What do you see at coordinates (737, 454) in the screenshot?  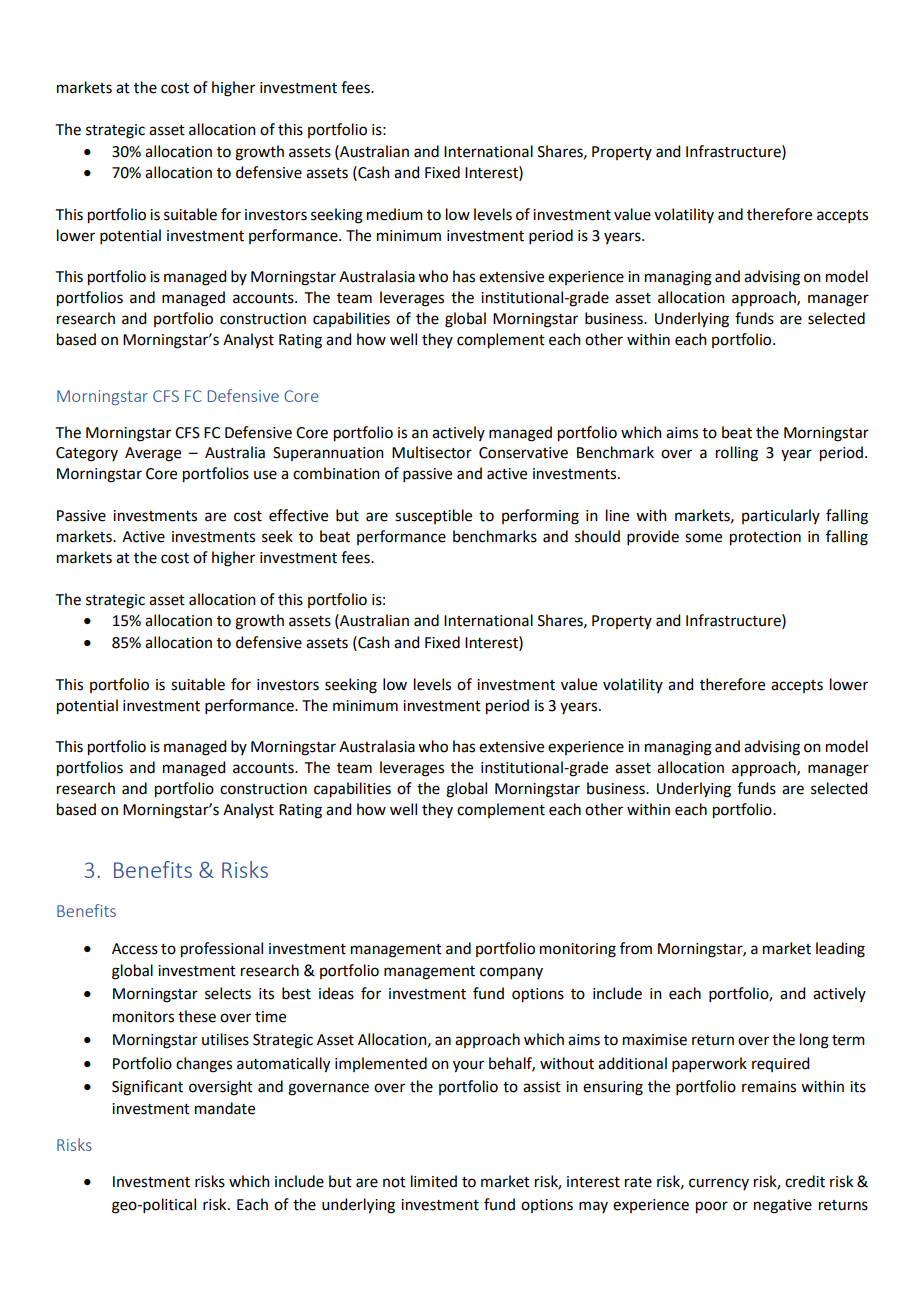 I see `rolling` at bounding box center [737, 454].
